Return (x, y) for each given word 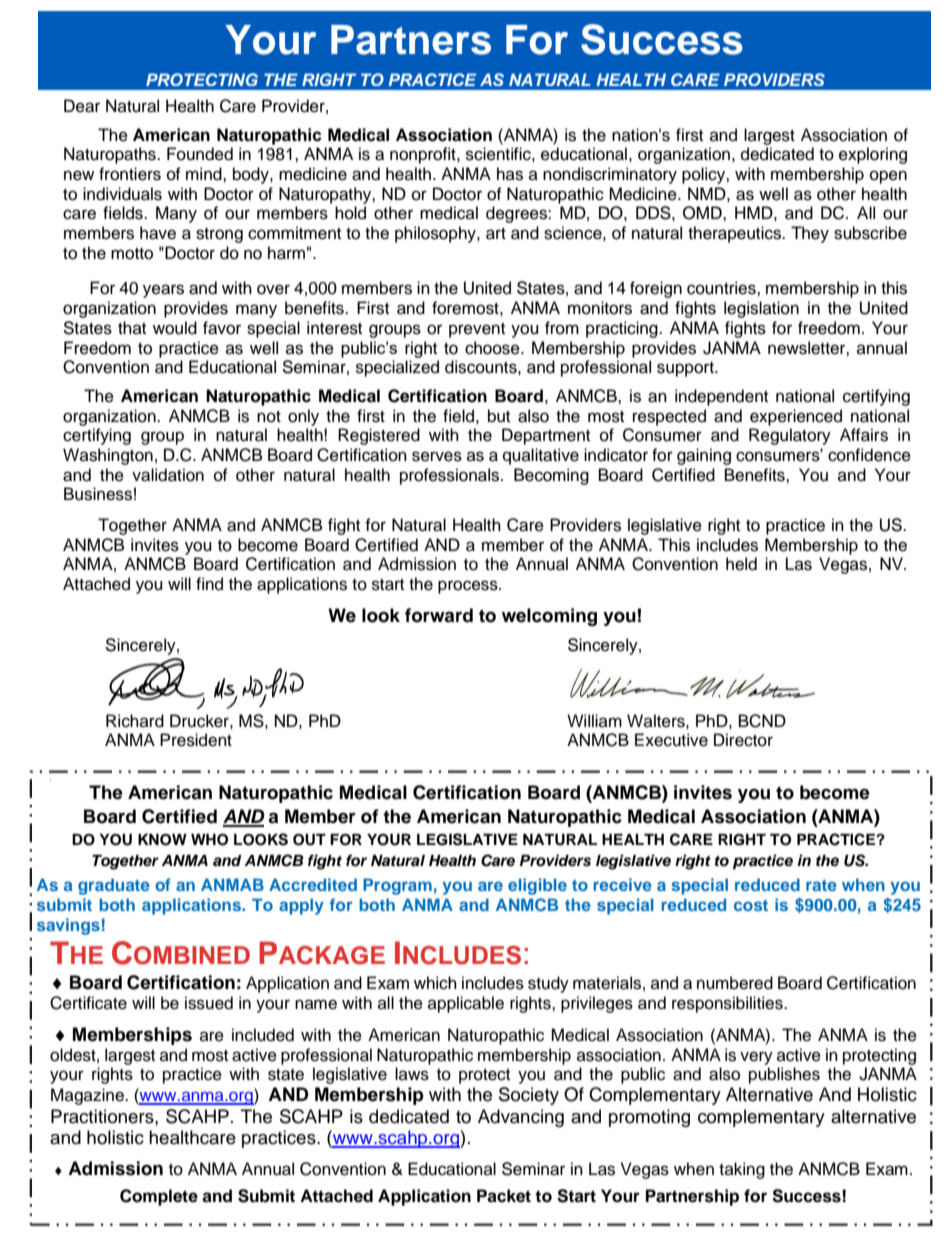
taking (742, 1170)
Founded (200, 154)
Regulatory (790, 436)
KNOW (162, 840)
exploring (873, 155)
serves (437, 456)
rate (821, 885)
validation (168, 475)
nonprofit (424, 155)
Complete (159, 1197)
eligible (537, 886)
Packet (504, 1196)
